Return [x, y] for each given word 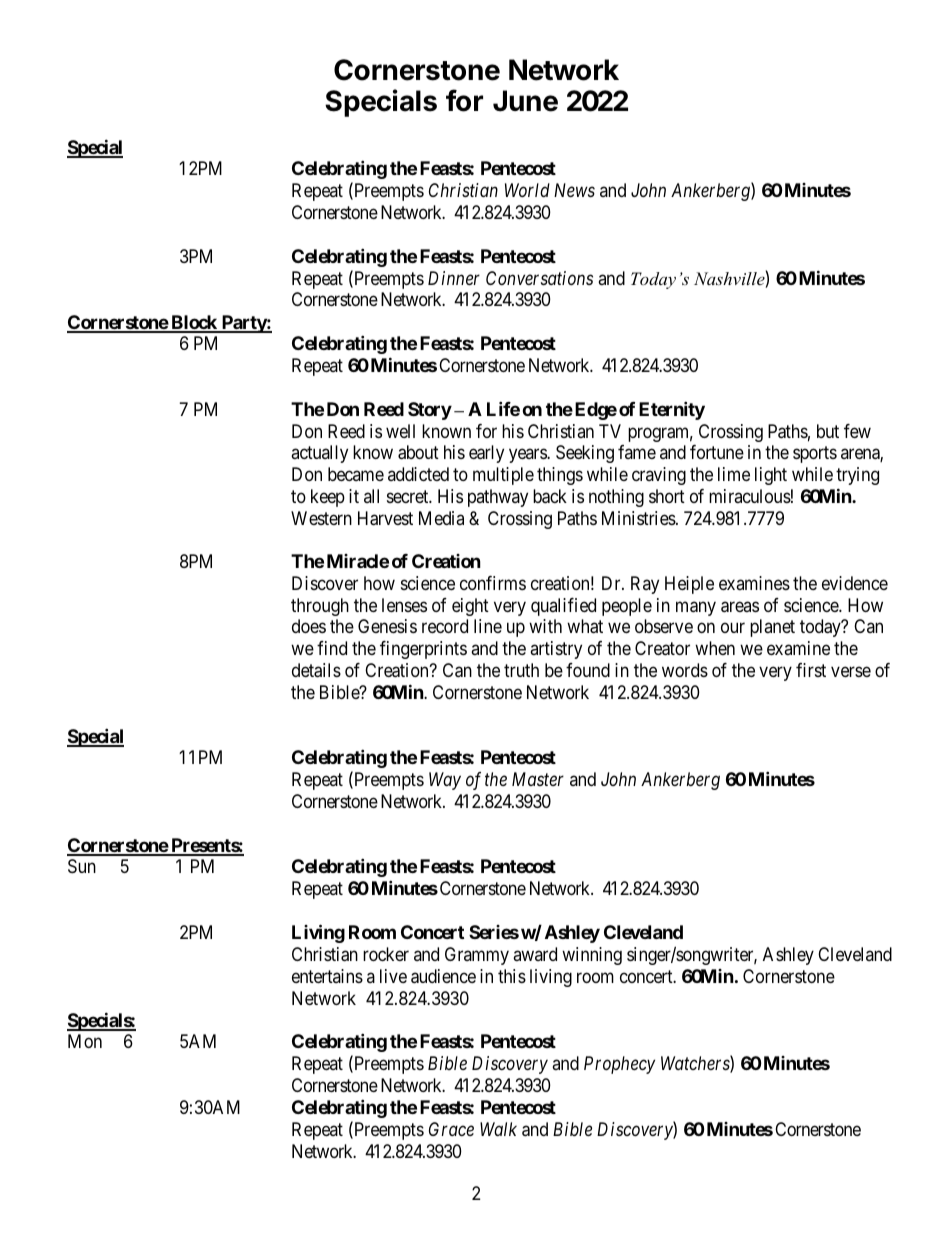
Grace [451, 1129]
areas [740, 607]
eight [470, 607]
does [309, 626]
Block [194, 323]
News [574, 190]
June [525, 101]
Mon [85, 1041]
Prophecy [619, 1065]
